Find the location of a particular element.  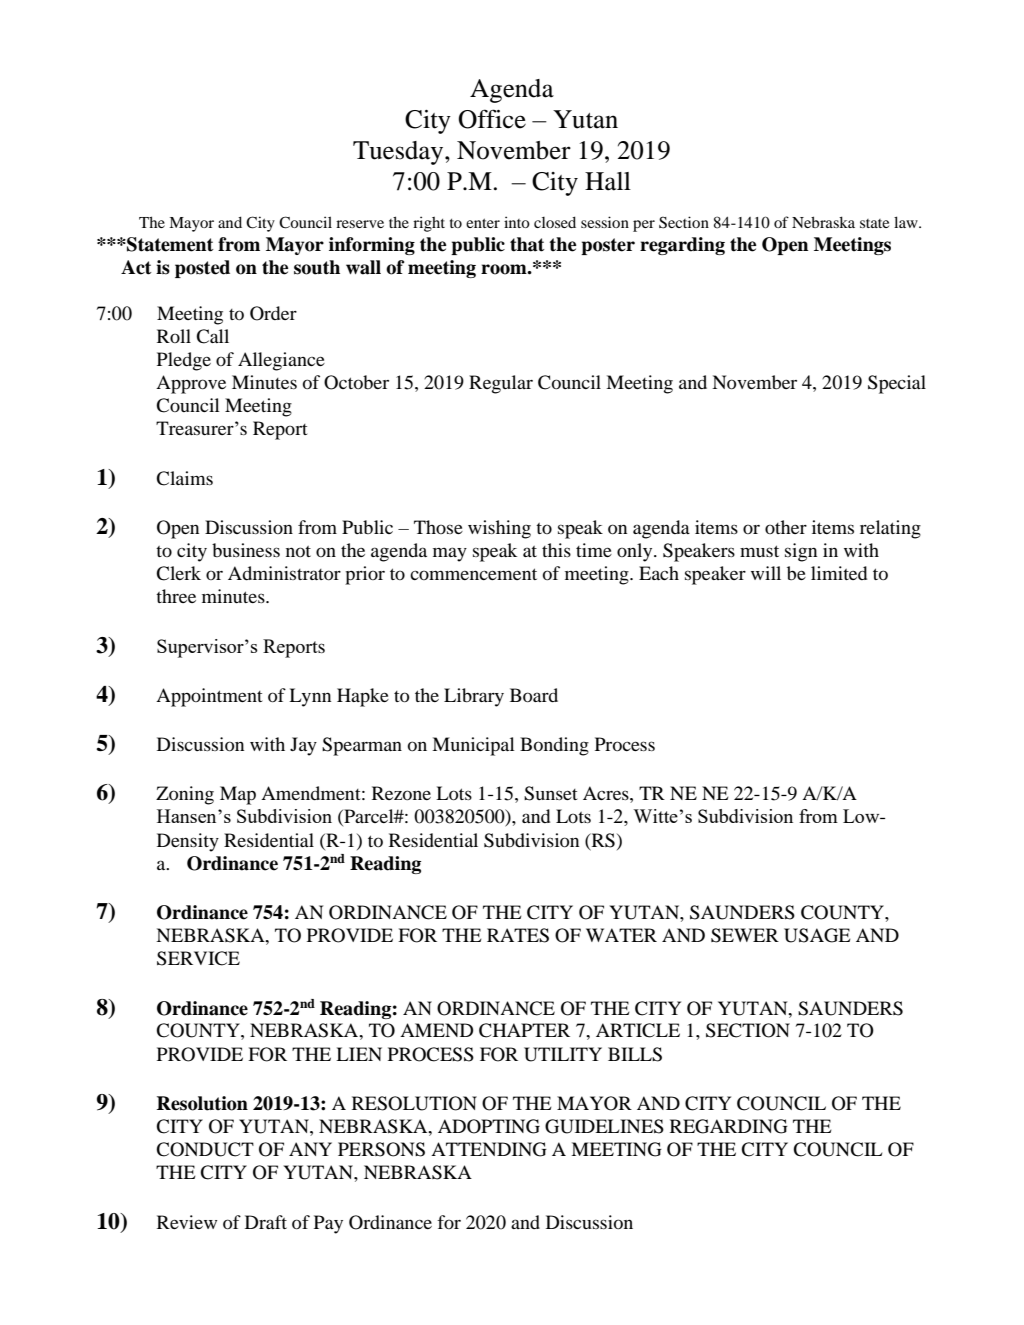

ATTENDING is located at coordinates (489, 1149).
